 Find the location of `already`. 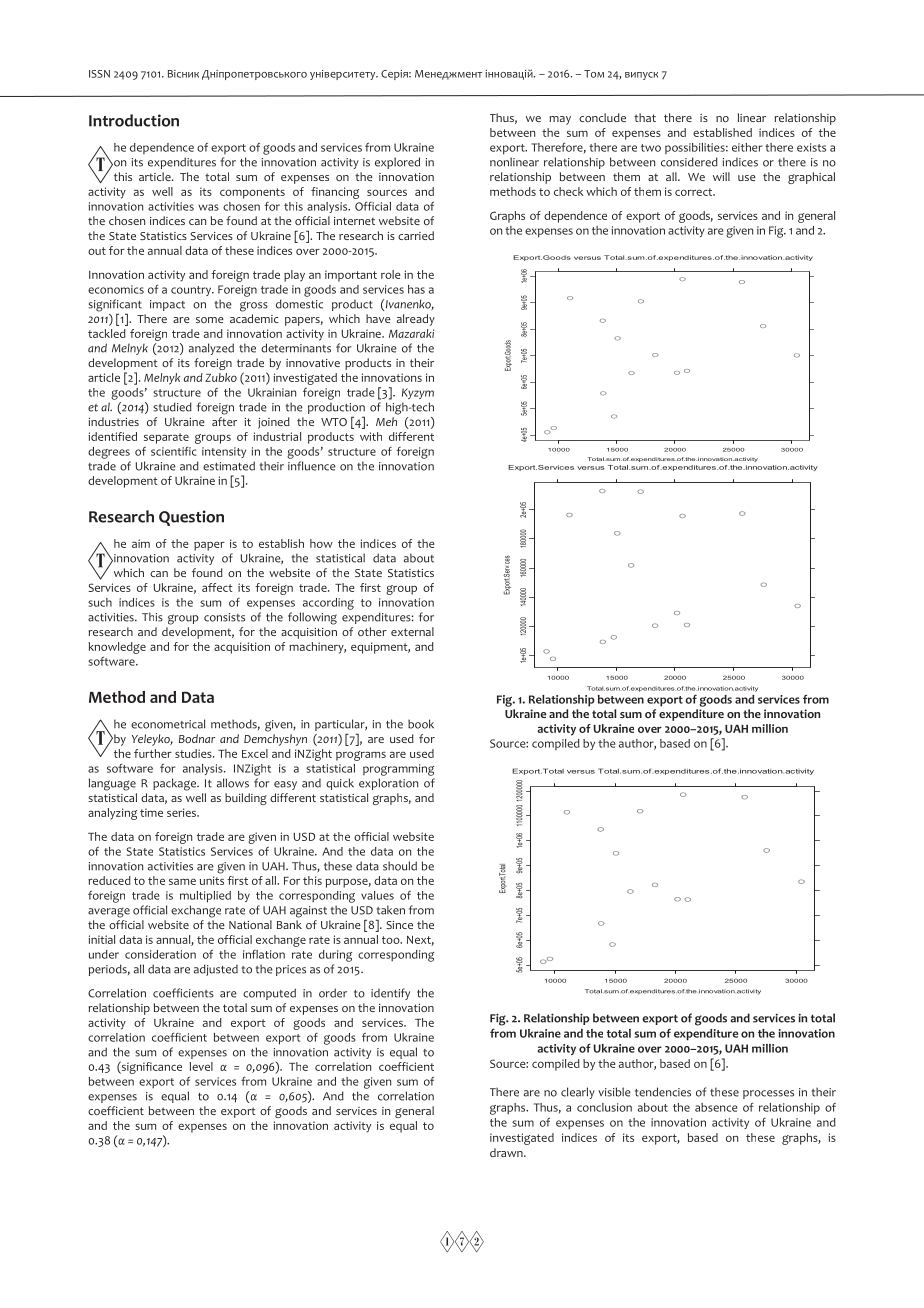

already is located at coordinates (416, 320).
